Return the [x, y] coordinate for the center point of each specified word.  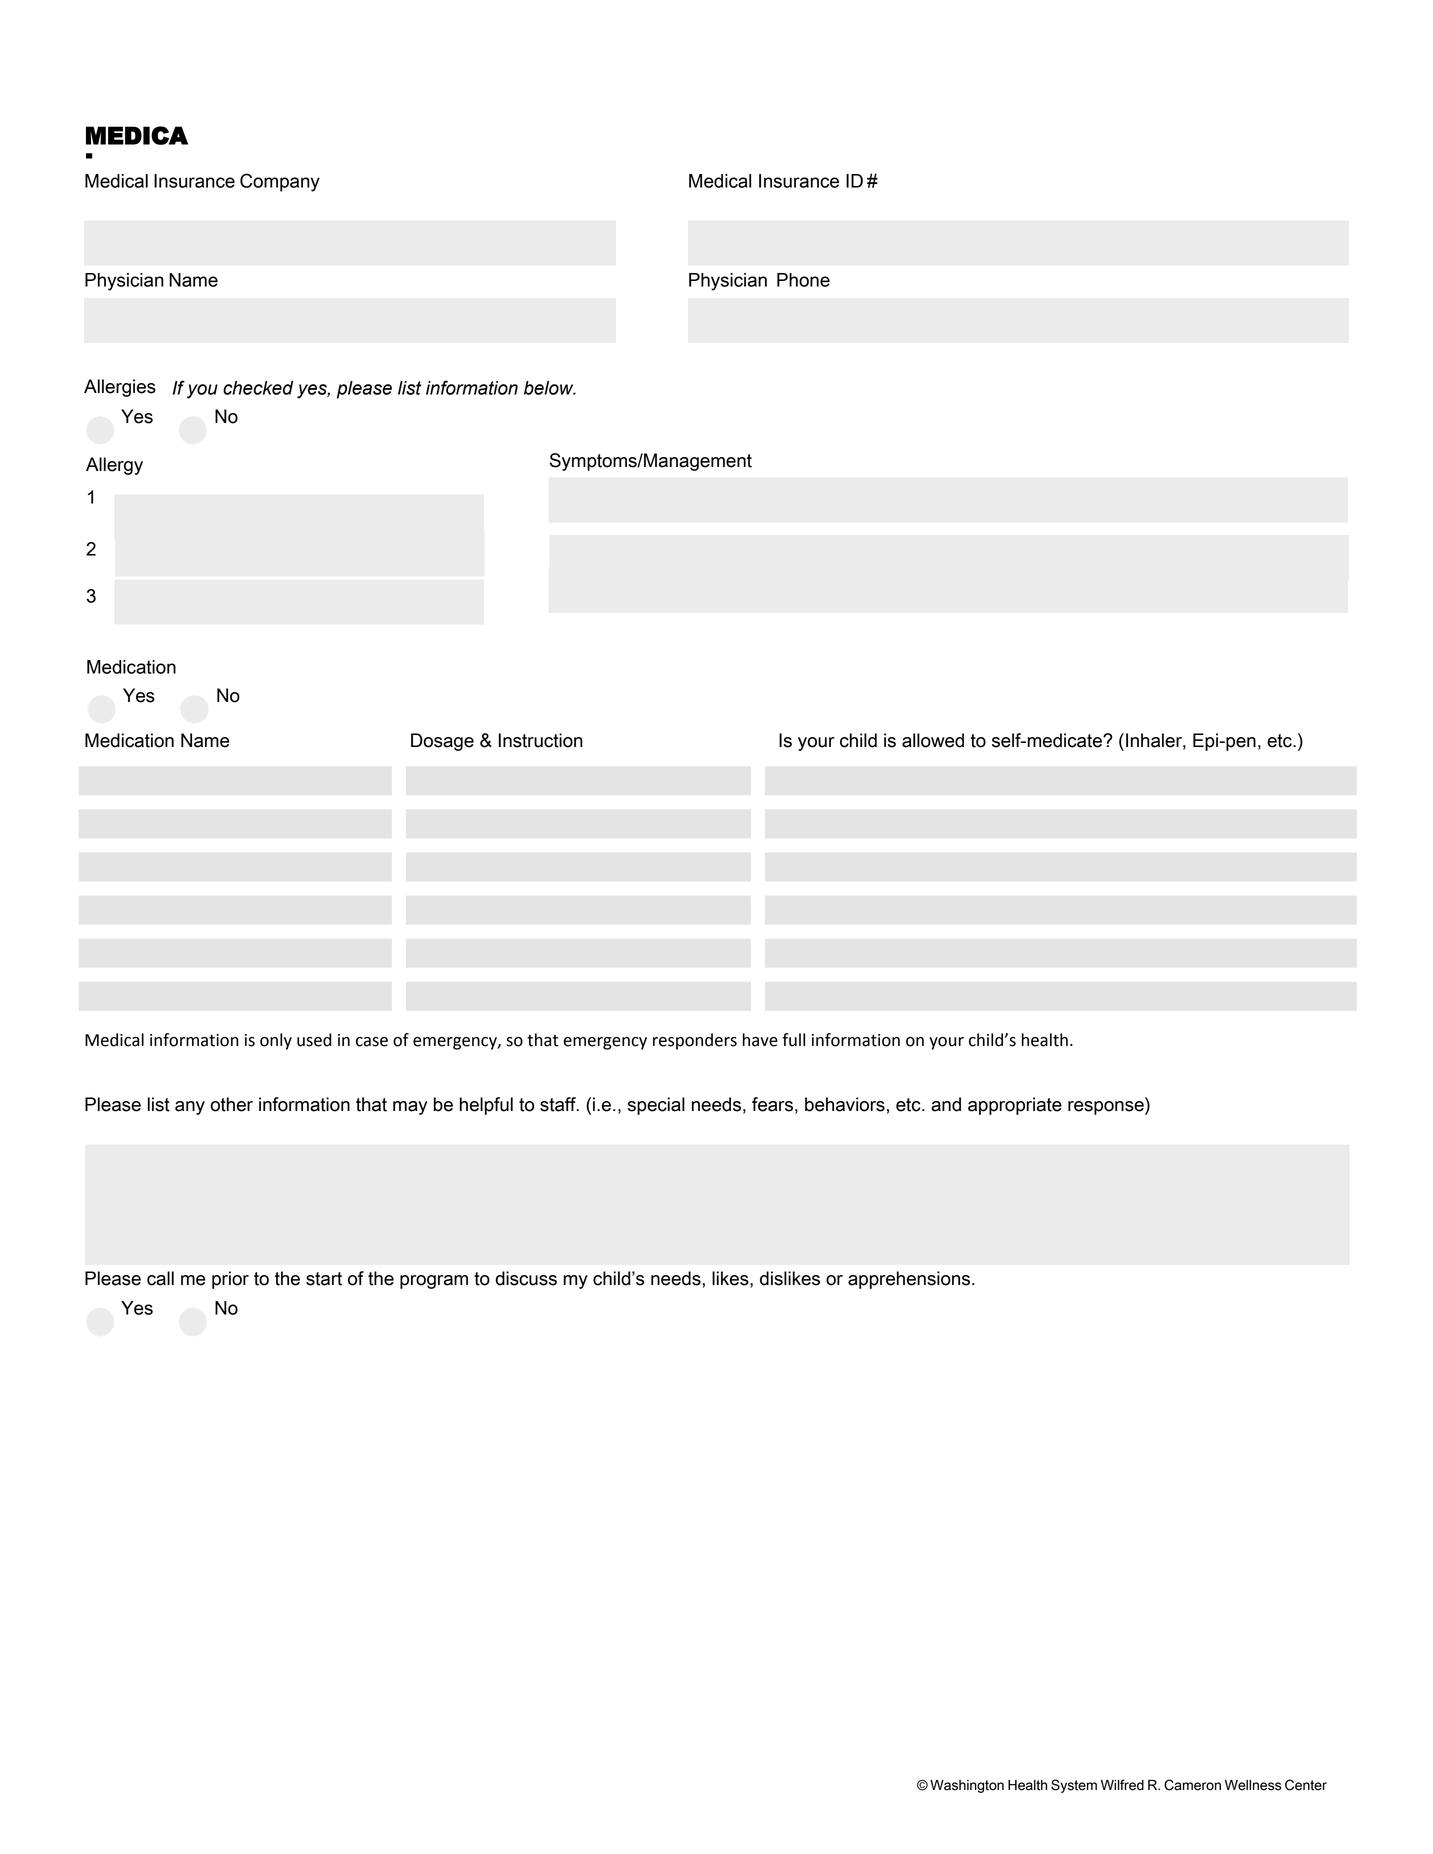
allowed [933, 740]
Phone [803, 280]
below [550, 388]
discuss [526, 1278]
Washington [967, 1786]
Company [280, 182]
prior [230, 1280]
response [1107, 1108]
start [324, 1279]
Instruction [541, 740]
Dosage [442, 742]
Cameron [1192, 1785]
